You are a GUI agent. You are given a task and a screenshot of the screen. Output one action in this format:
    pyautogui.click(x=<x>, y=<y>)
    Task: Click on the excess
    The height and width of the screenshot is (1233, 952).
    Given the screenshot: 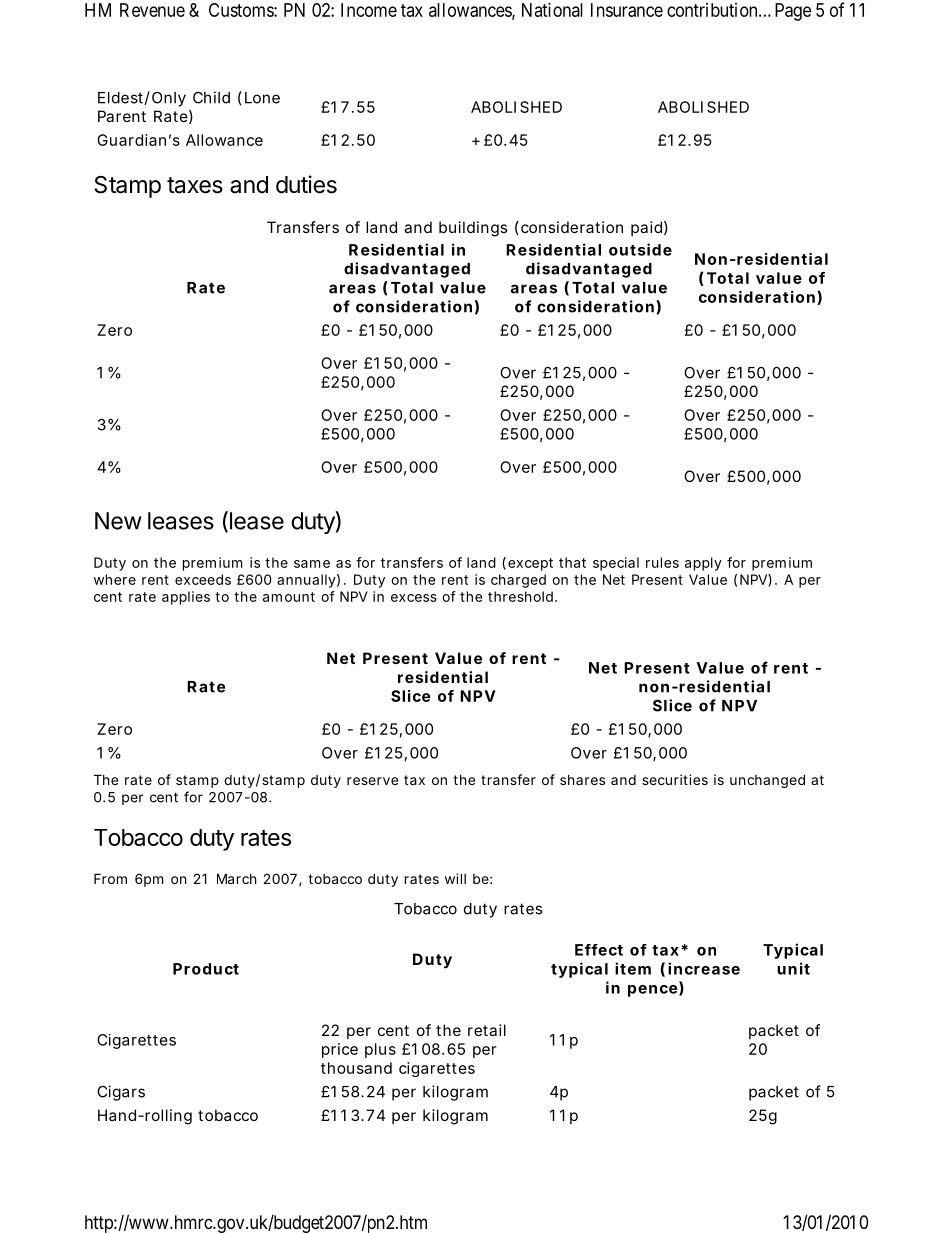 What is the action you would take?
    pyautogui.click(x=414, y=598)
